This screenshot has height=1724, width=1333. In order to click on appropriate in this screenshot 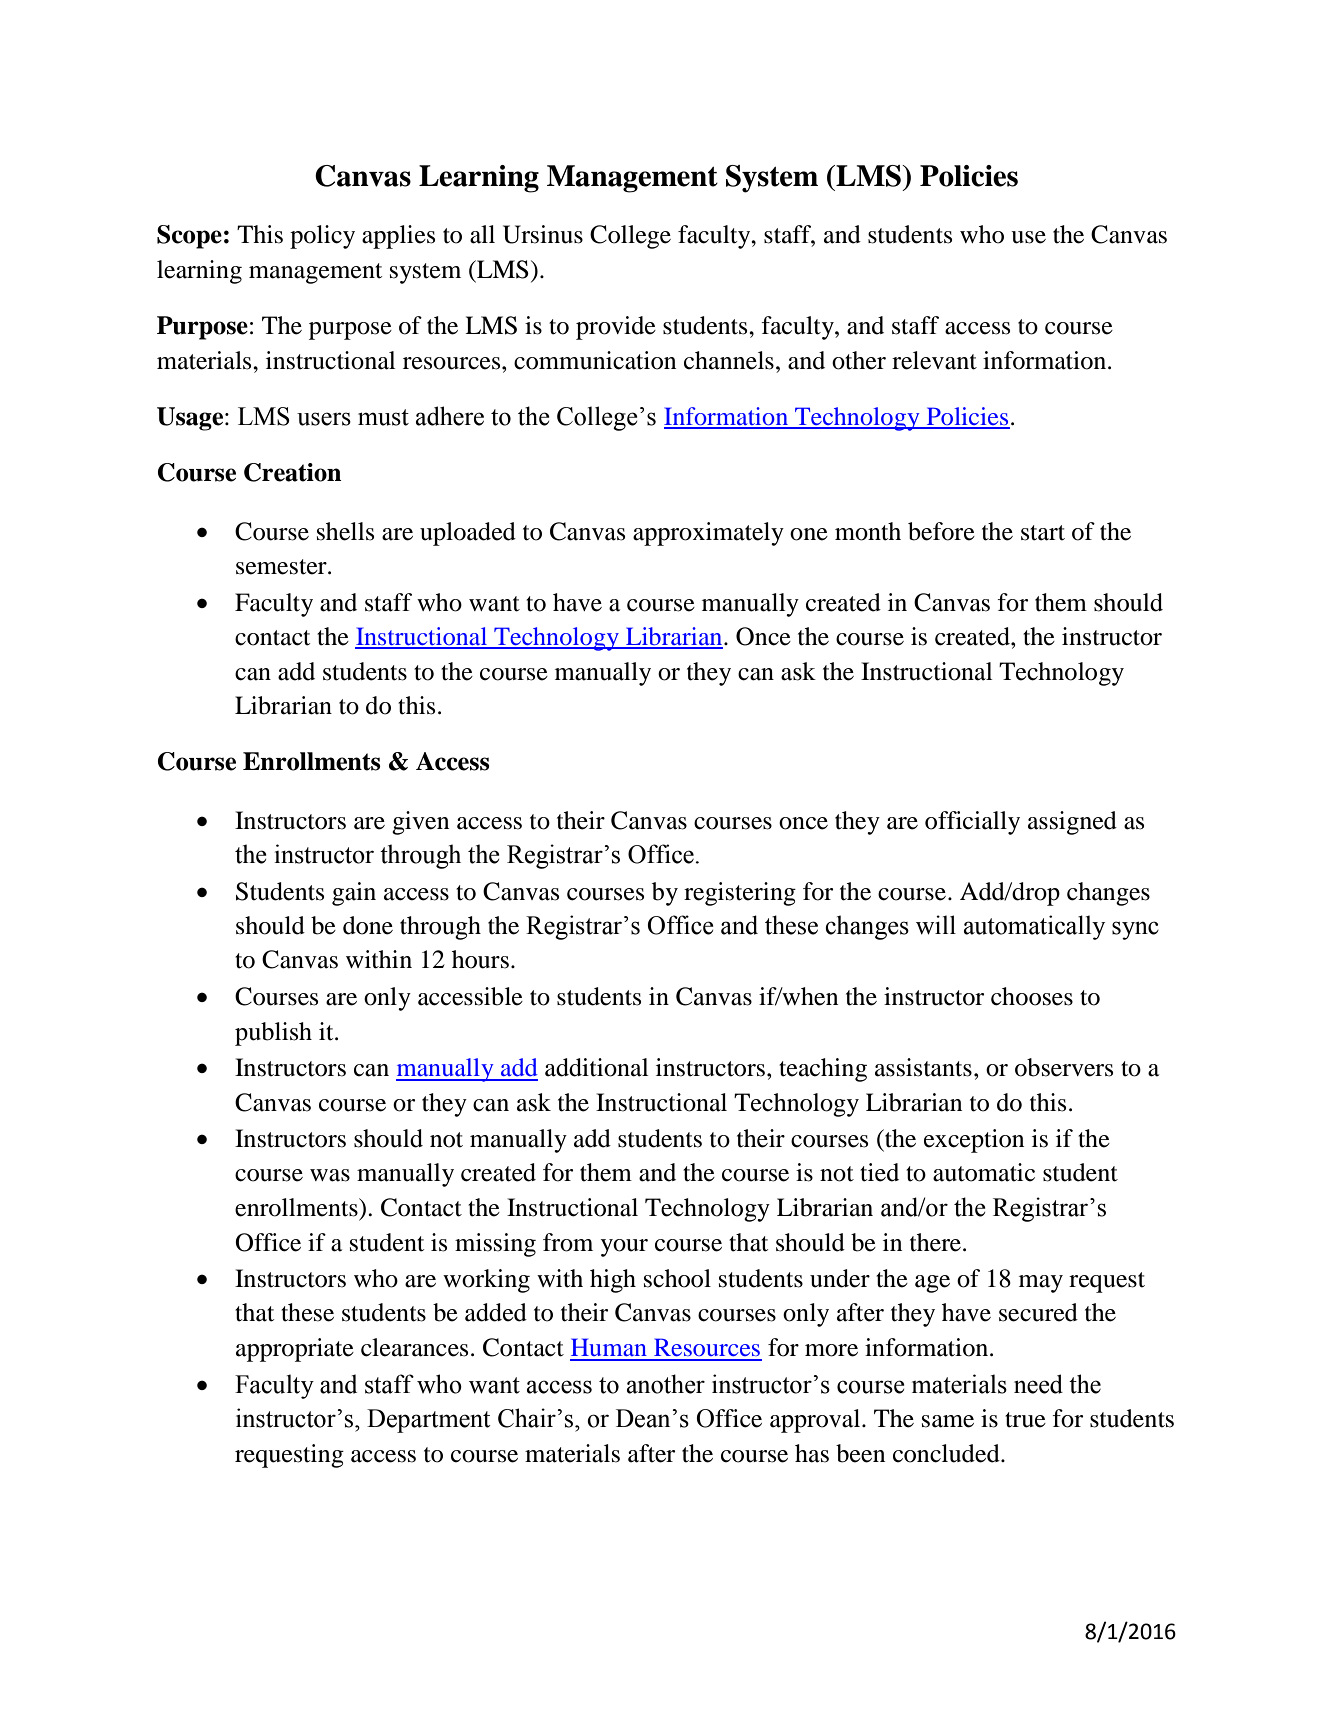, I will do `click(295, 1350)`.
